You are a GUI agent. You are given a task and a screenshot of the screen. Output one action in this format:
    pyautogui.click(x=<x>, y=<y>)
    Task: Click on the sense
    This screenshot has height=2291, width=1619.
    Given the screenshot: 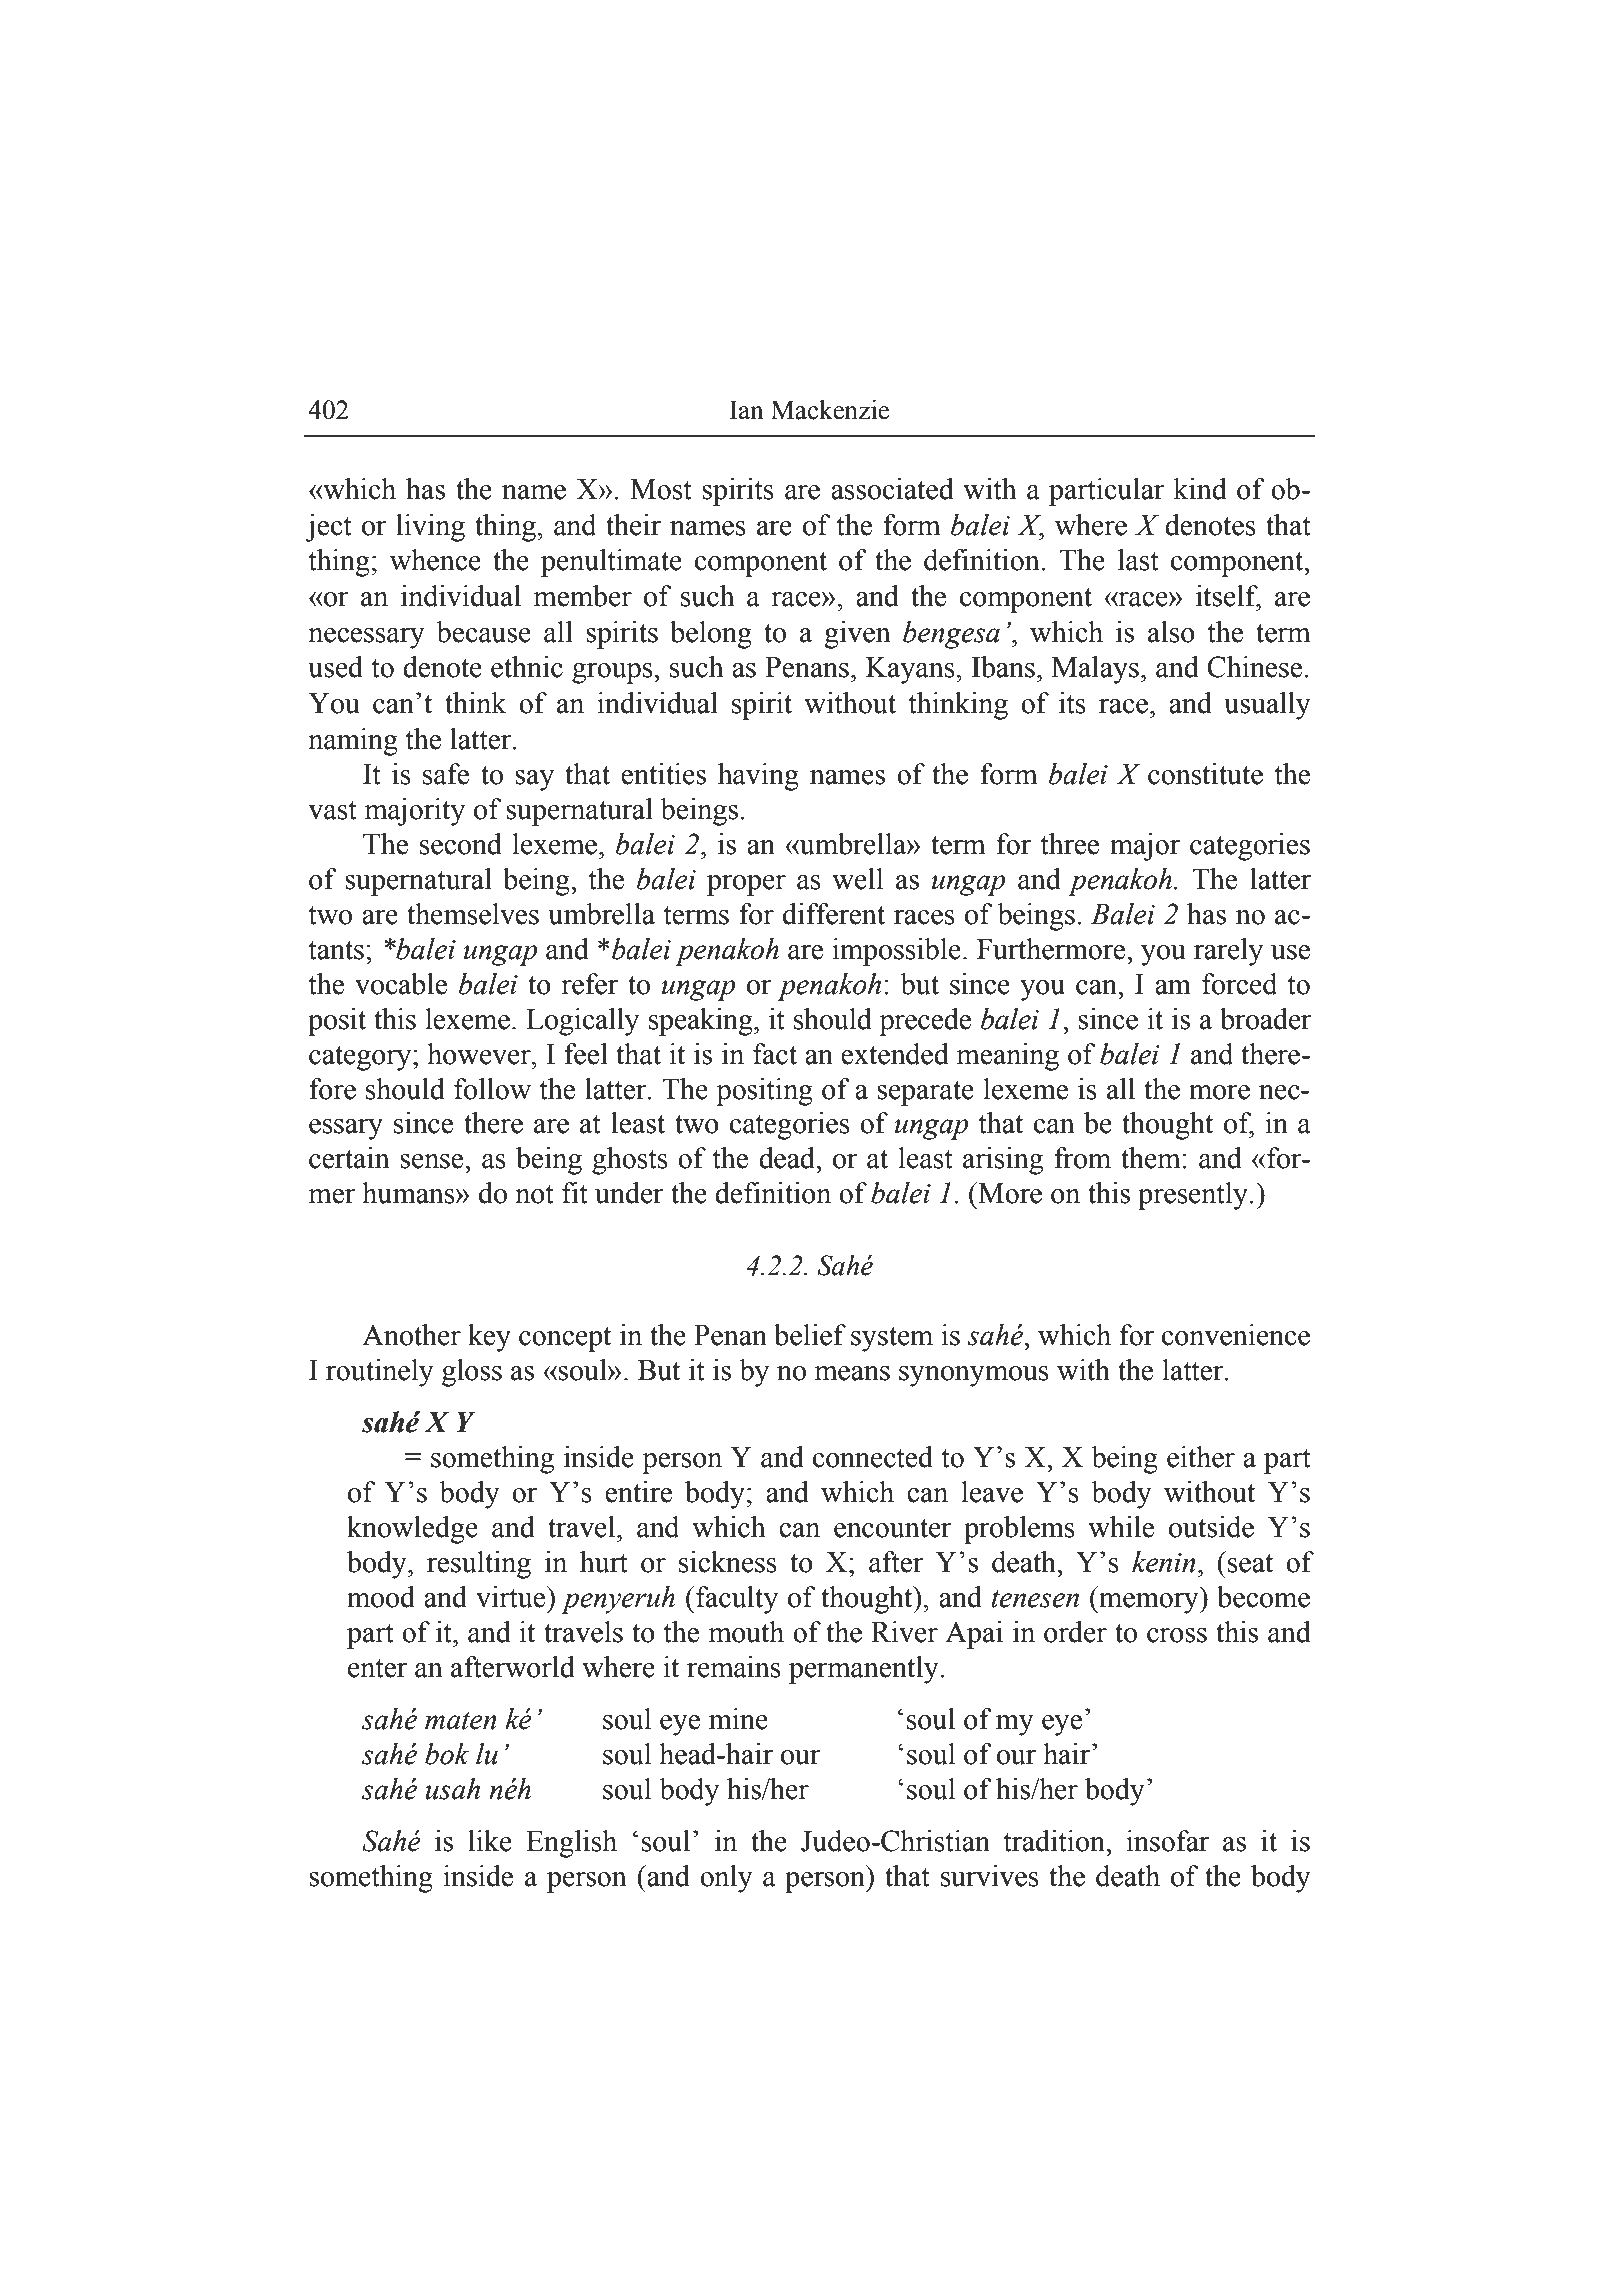 What is the action you would take?
    pyautogui.click(x=433, y=1161)
